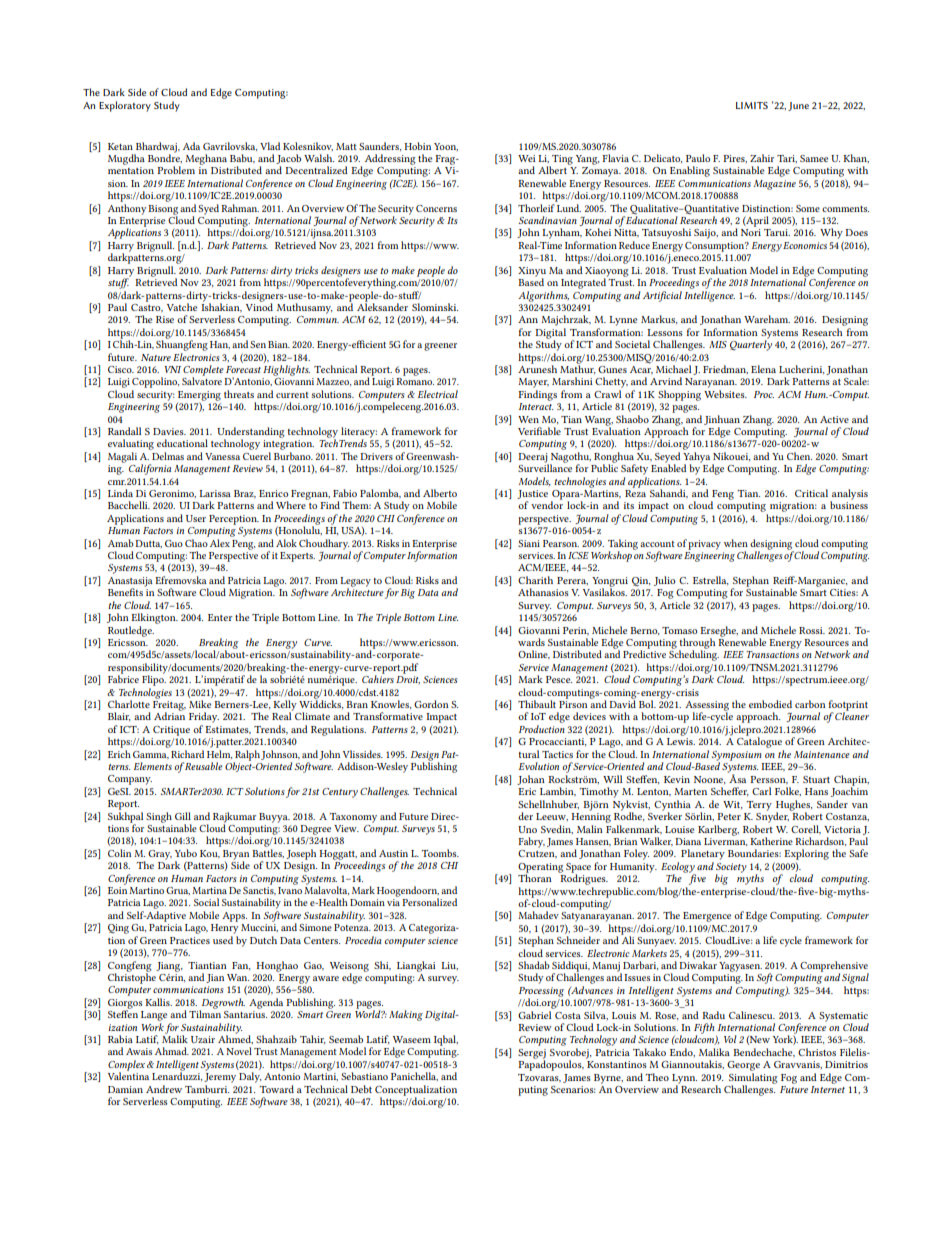 Image resolution: width=952 pixels, height=1233 pixels. What do you see at coordinates (535, 580) in the image?
I see `Charith` at bounding box center [535, 580].
